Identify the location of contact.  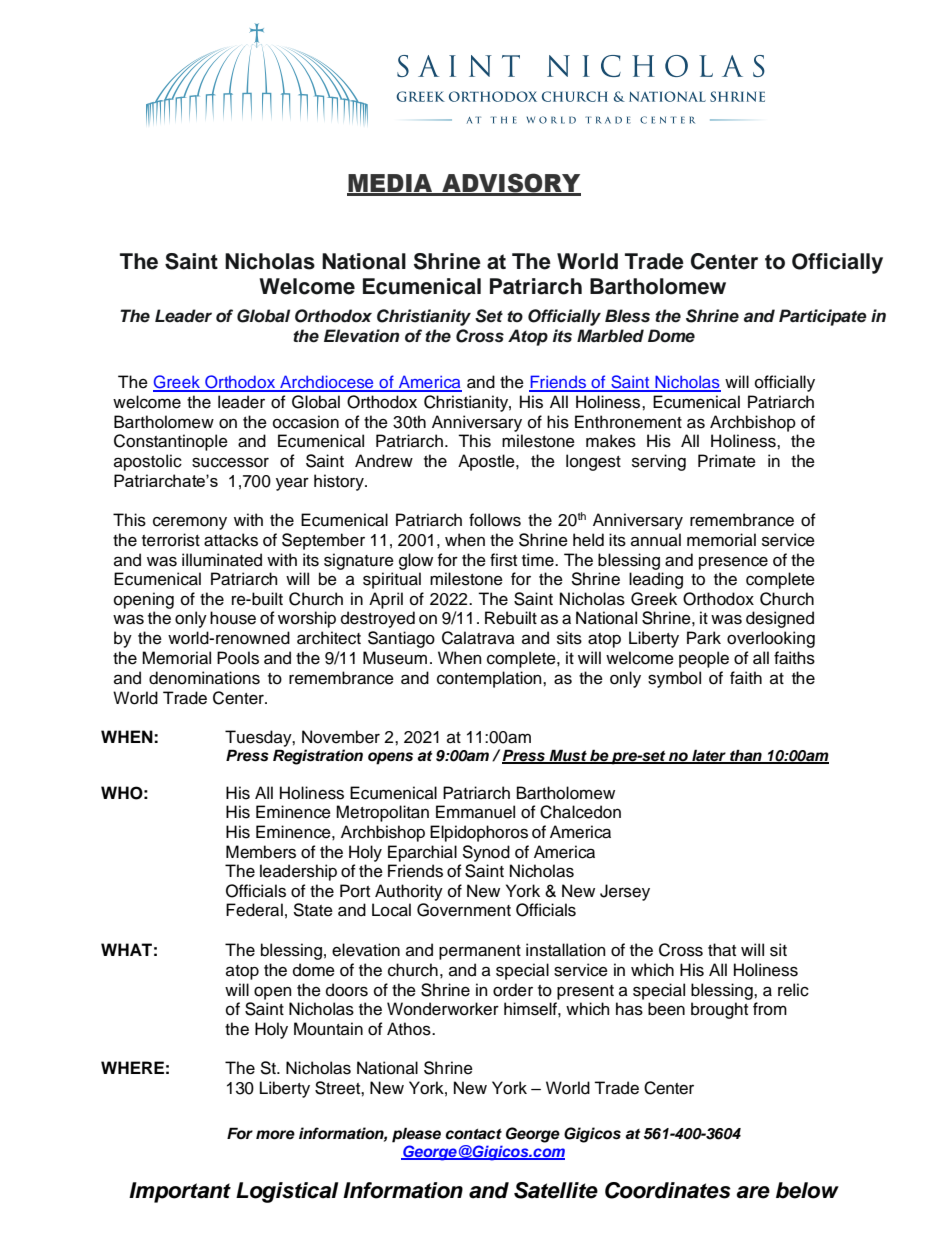
(473, 1134).
